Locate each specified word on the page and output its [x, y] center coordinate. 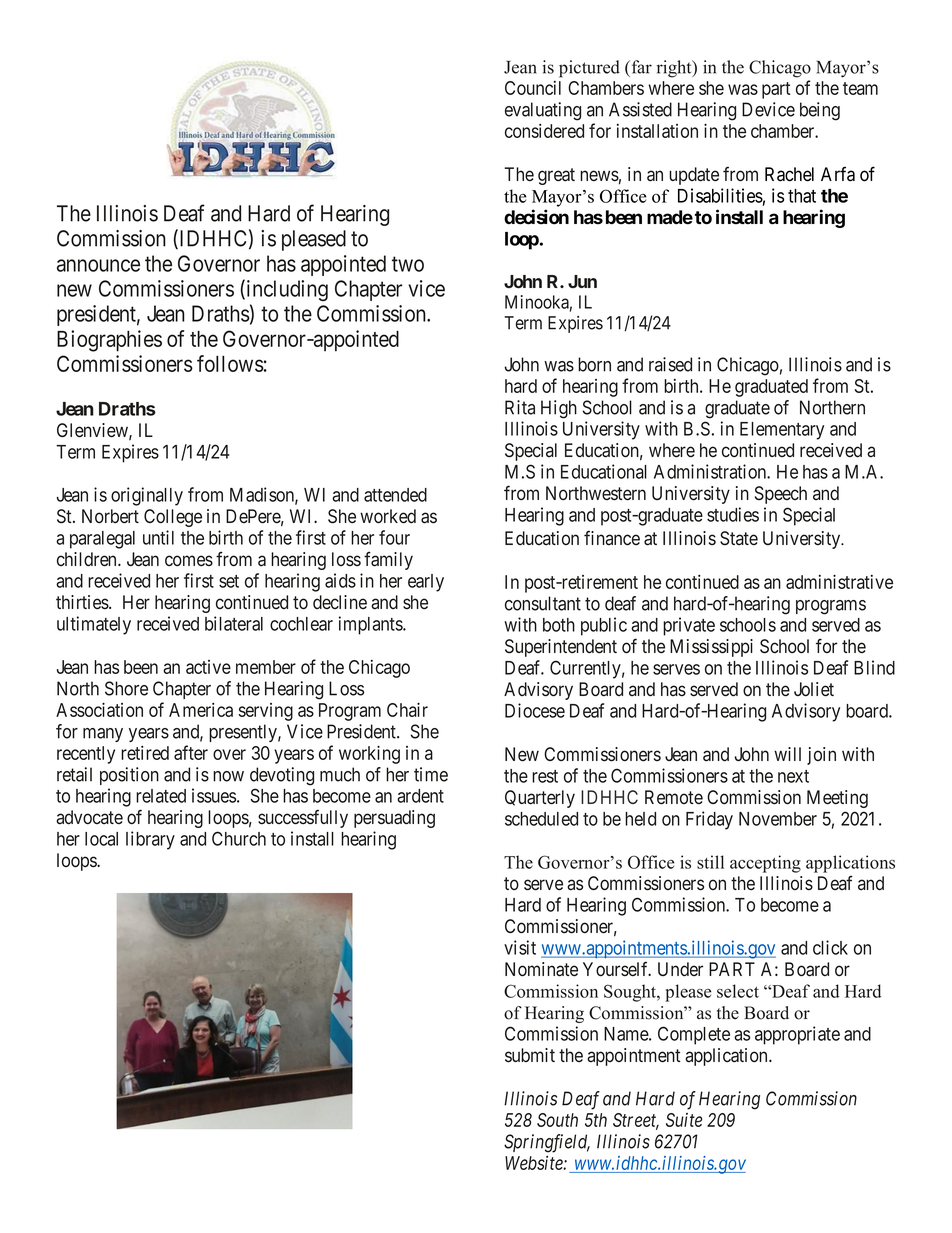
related [161, 796]
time [431, 774]
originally [147, 496]
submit [530, 1055]
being [820, 111]
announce [98, 265]
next [793, 776]
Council [533, 88]
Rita [520, 407]
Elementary [782, 431]
